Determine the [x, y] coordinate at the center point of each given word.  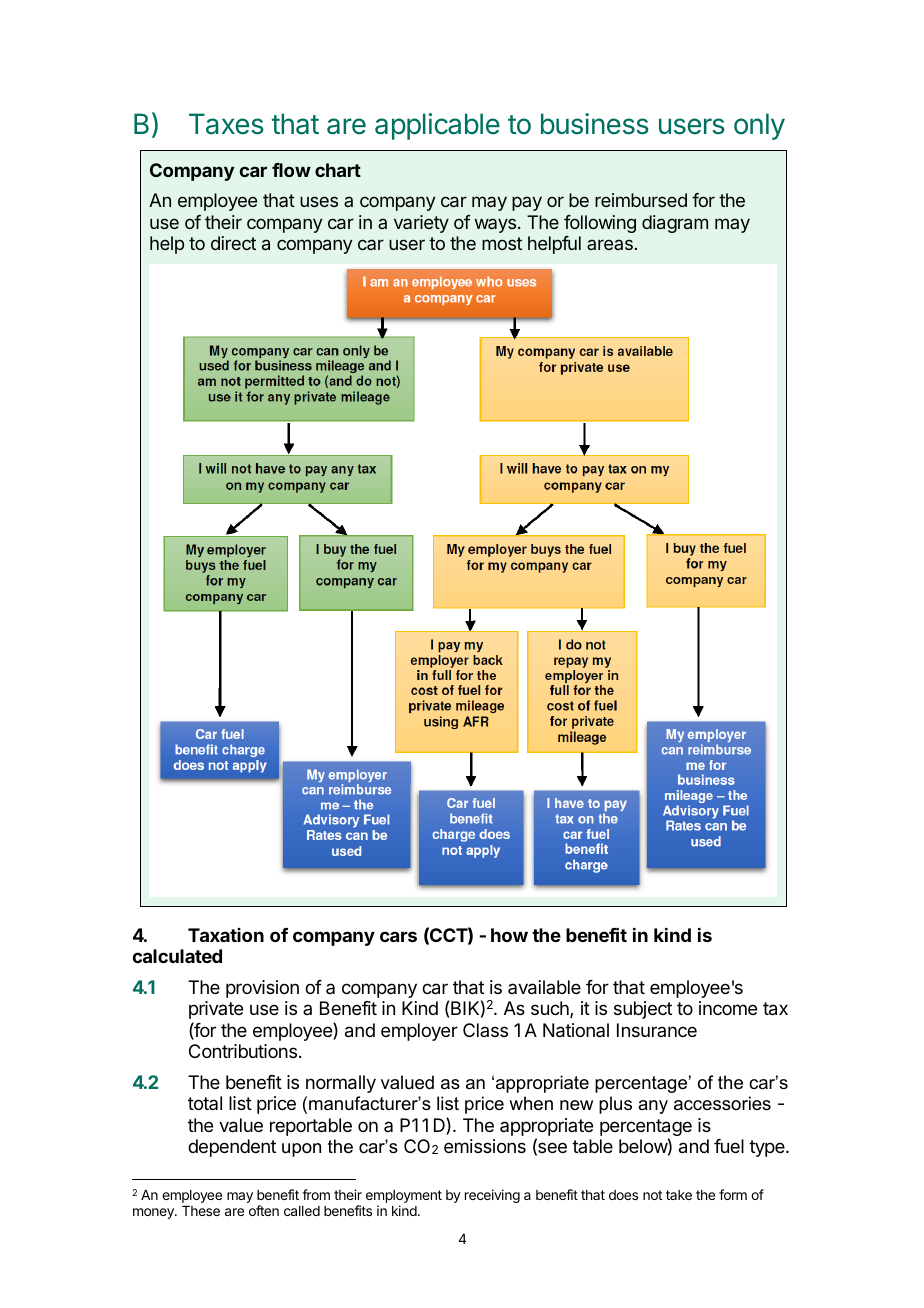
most [502, 243]
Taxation [226, 935]
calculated [177, 956]
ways [495, 225]
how [509, 935]
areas [610, 244]
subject [643, 1010]
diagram [675, 224]
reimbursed [641, 200]
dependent [232, 1148]
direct [233, 243]
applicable [437, 126]
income [728, 1008]
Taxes [226, 124]
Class [485, 1030]
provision [262, 989]
